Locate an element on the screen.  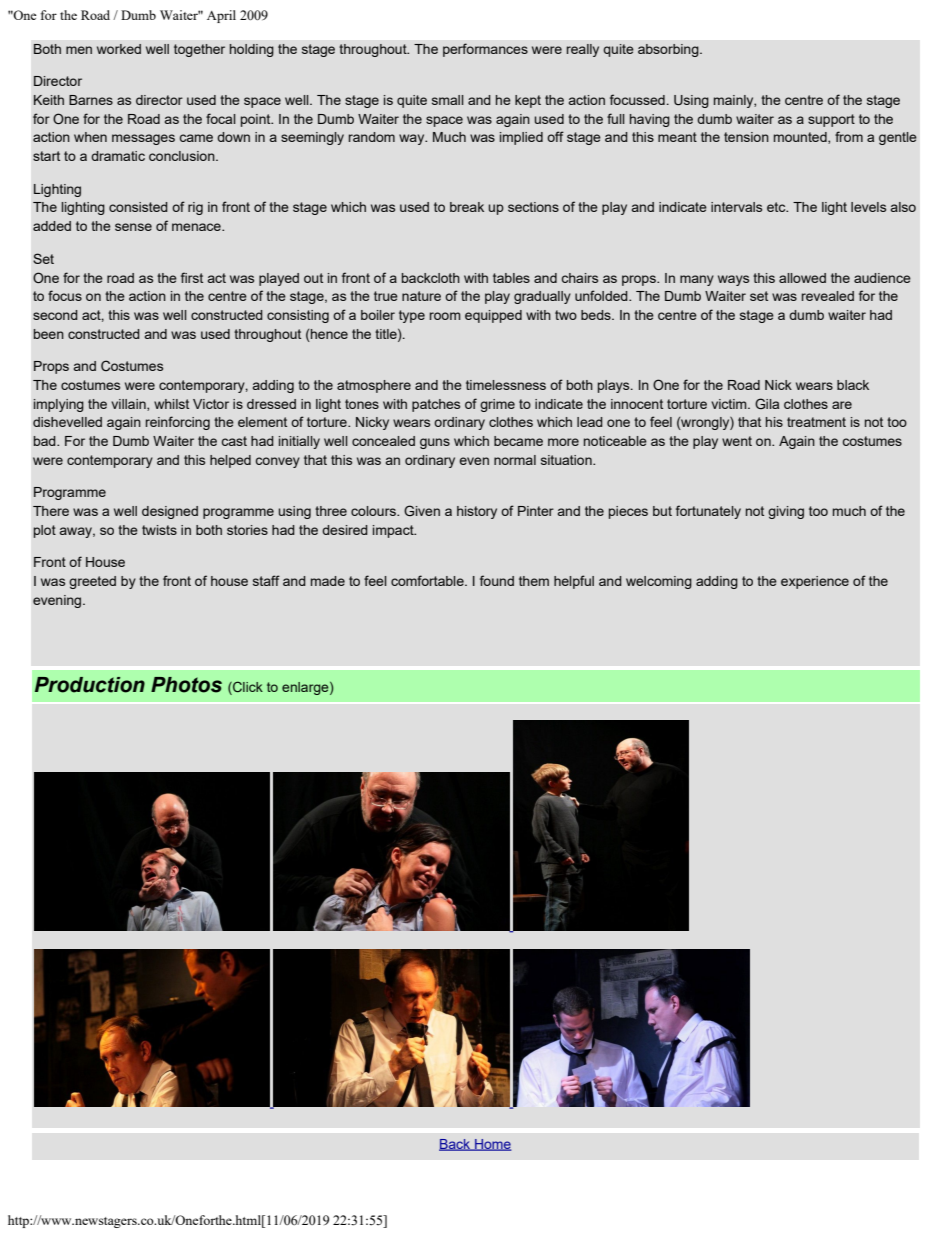
Click is located at coordinates (247, 688).
